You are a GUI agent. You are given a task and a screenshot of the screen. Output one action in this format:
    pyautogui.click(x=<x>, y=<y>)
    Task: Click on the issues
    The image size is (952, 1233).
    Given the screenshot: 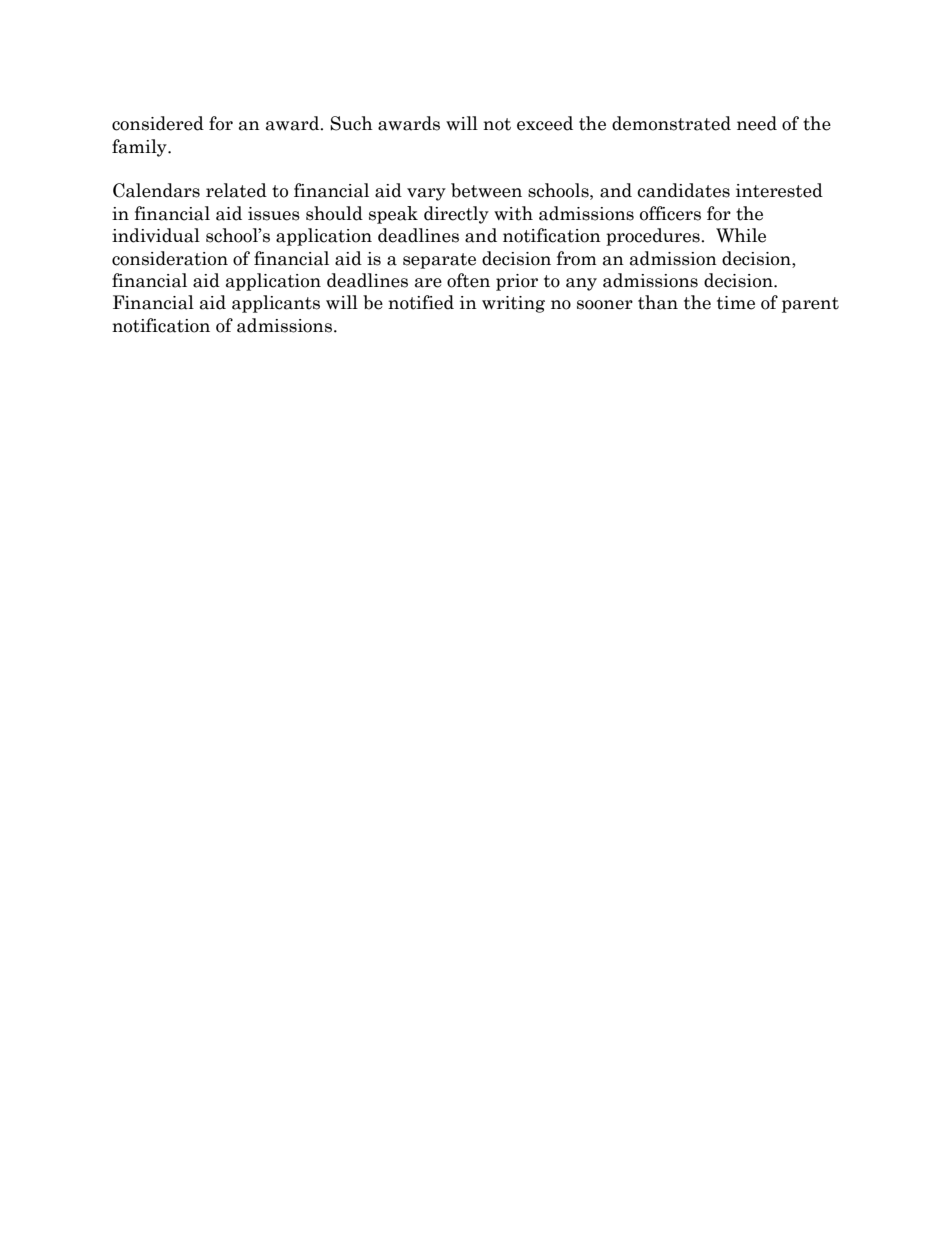 What is the action you would take?
    pyautogui.click(x=274, y=214)
